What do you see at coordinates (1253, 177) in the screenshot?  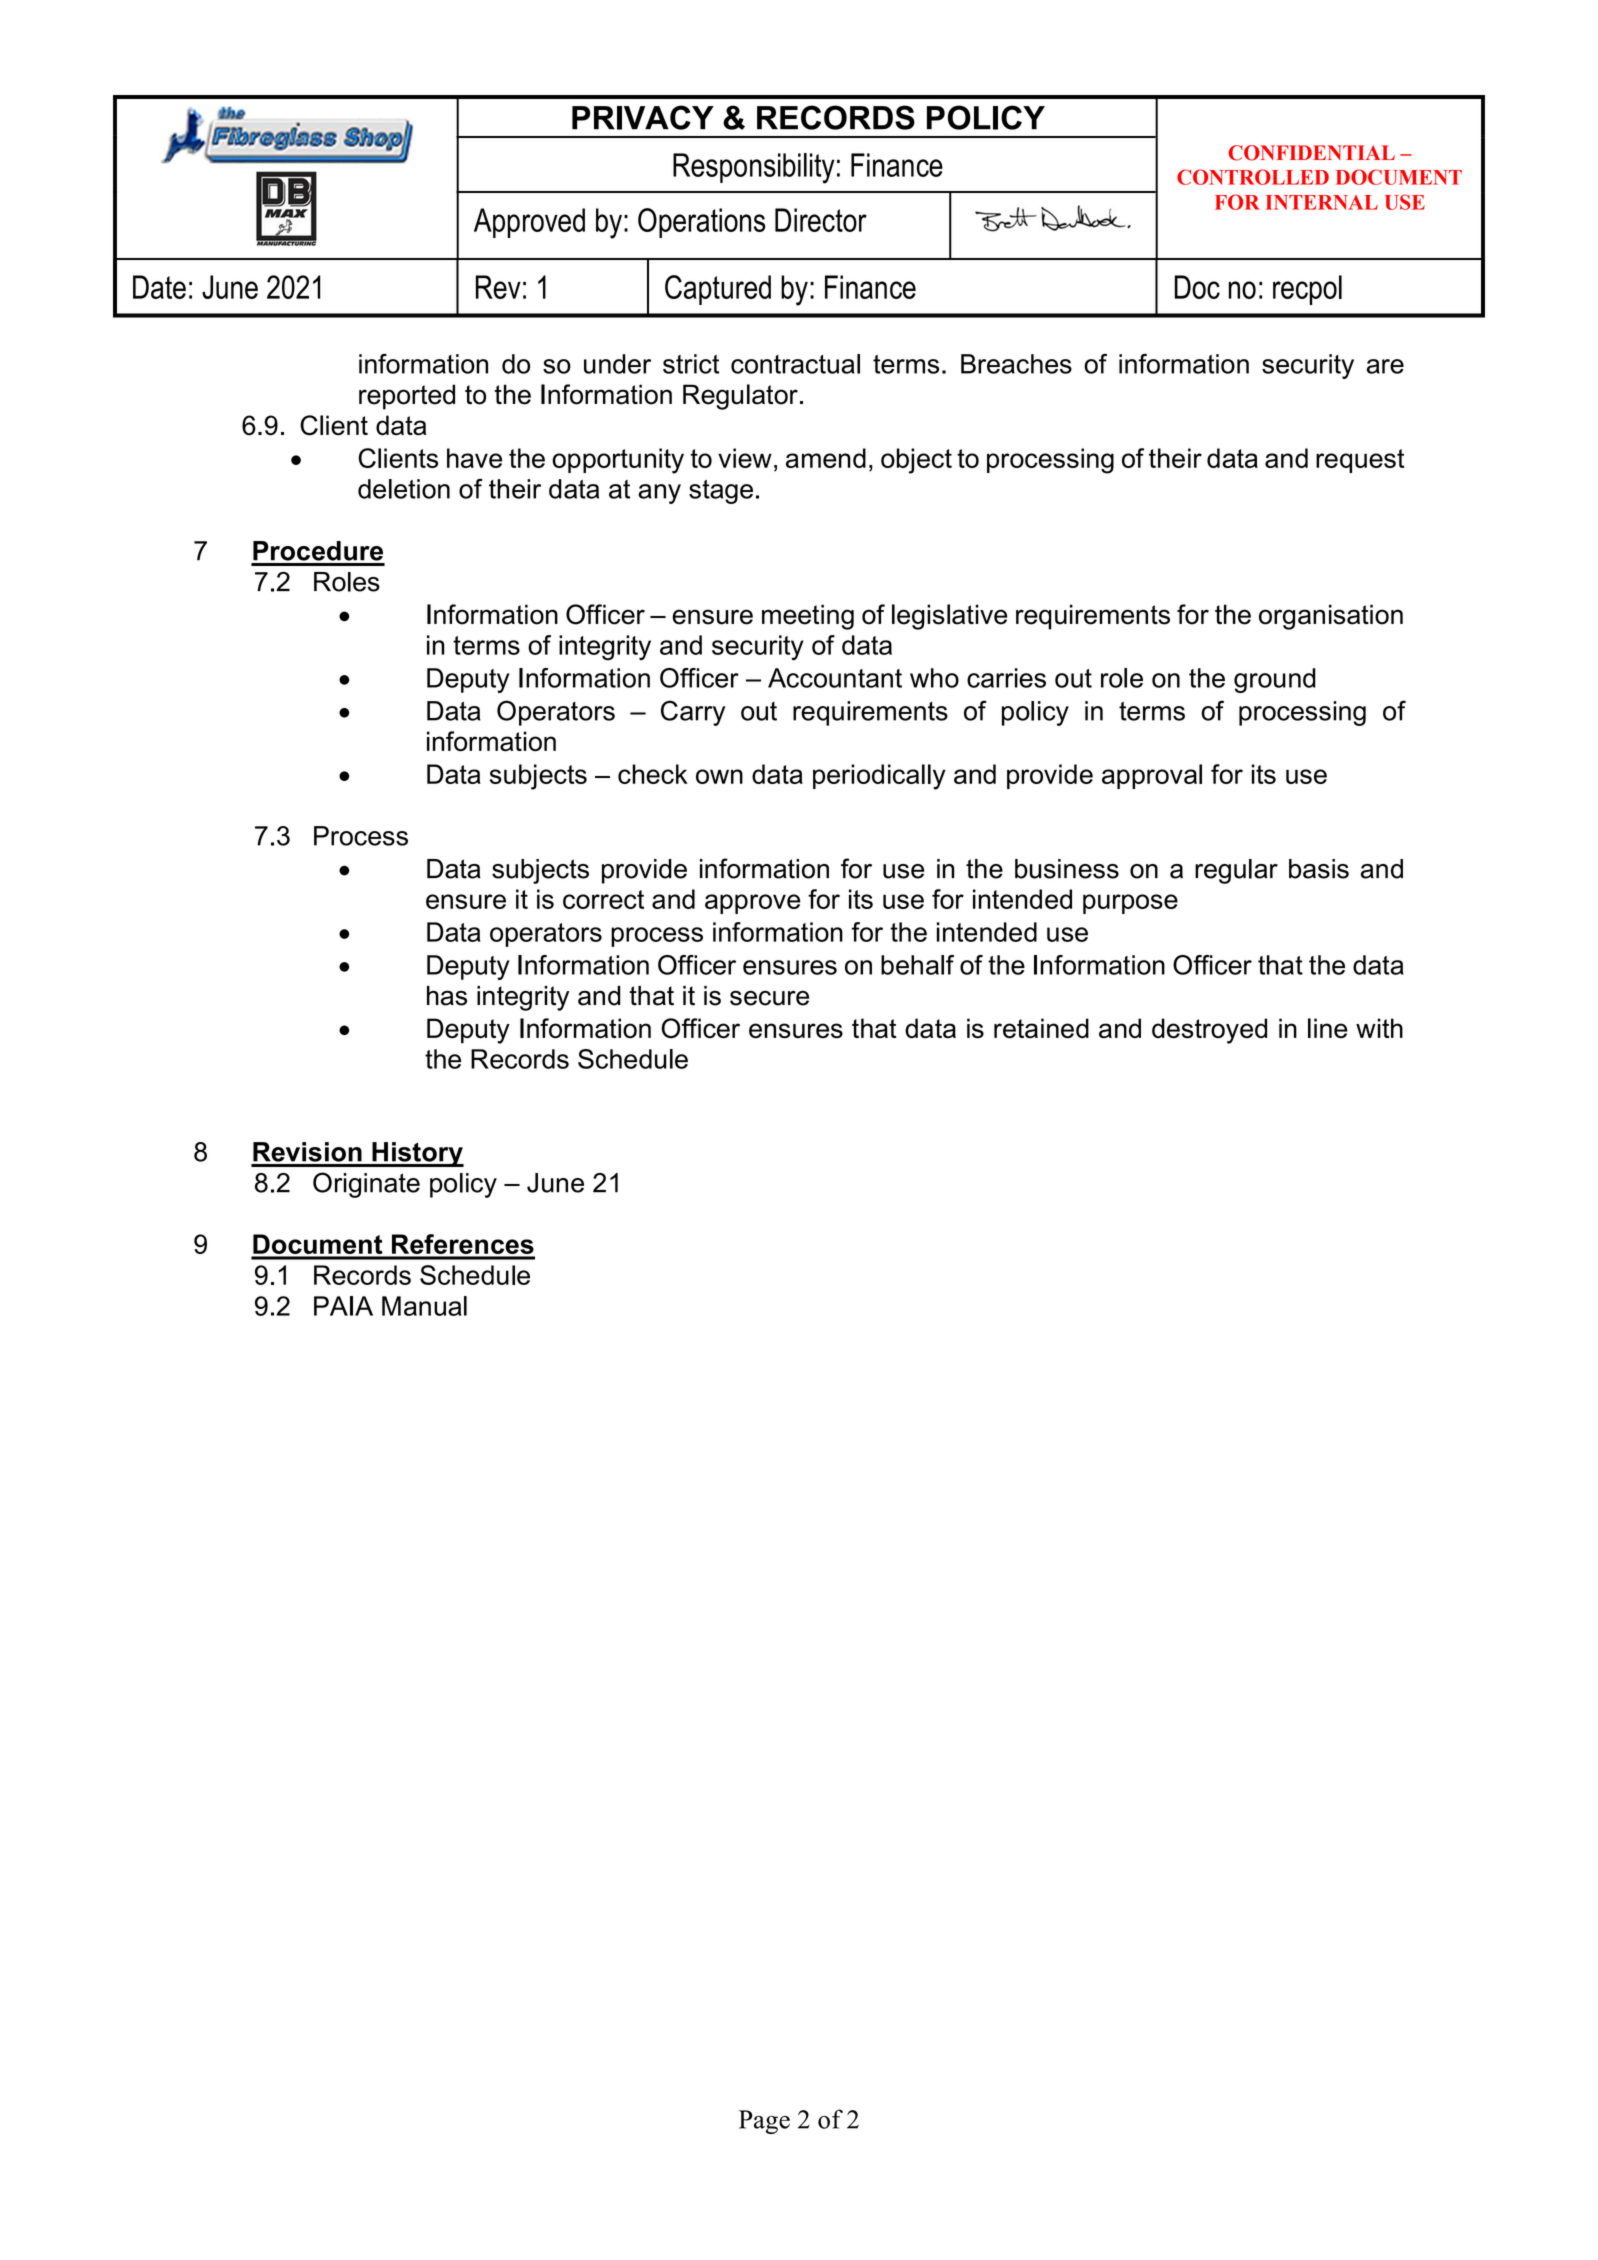 I see `CONTROLLED` at bounding box center [1253, 177].
